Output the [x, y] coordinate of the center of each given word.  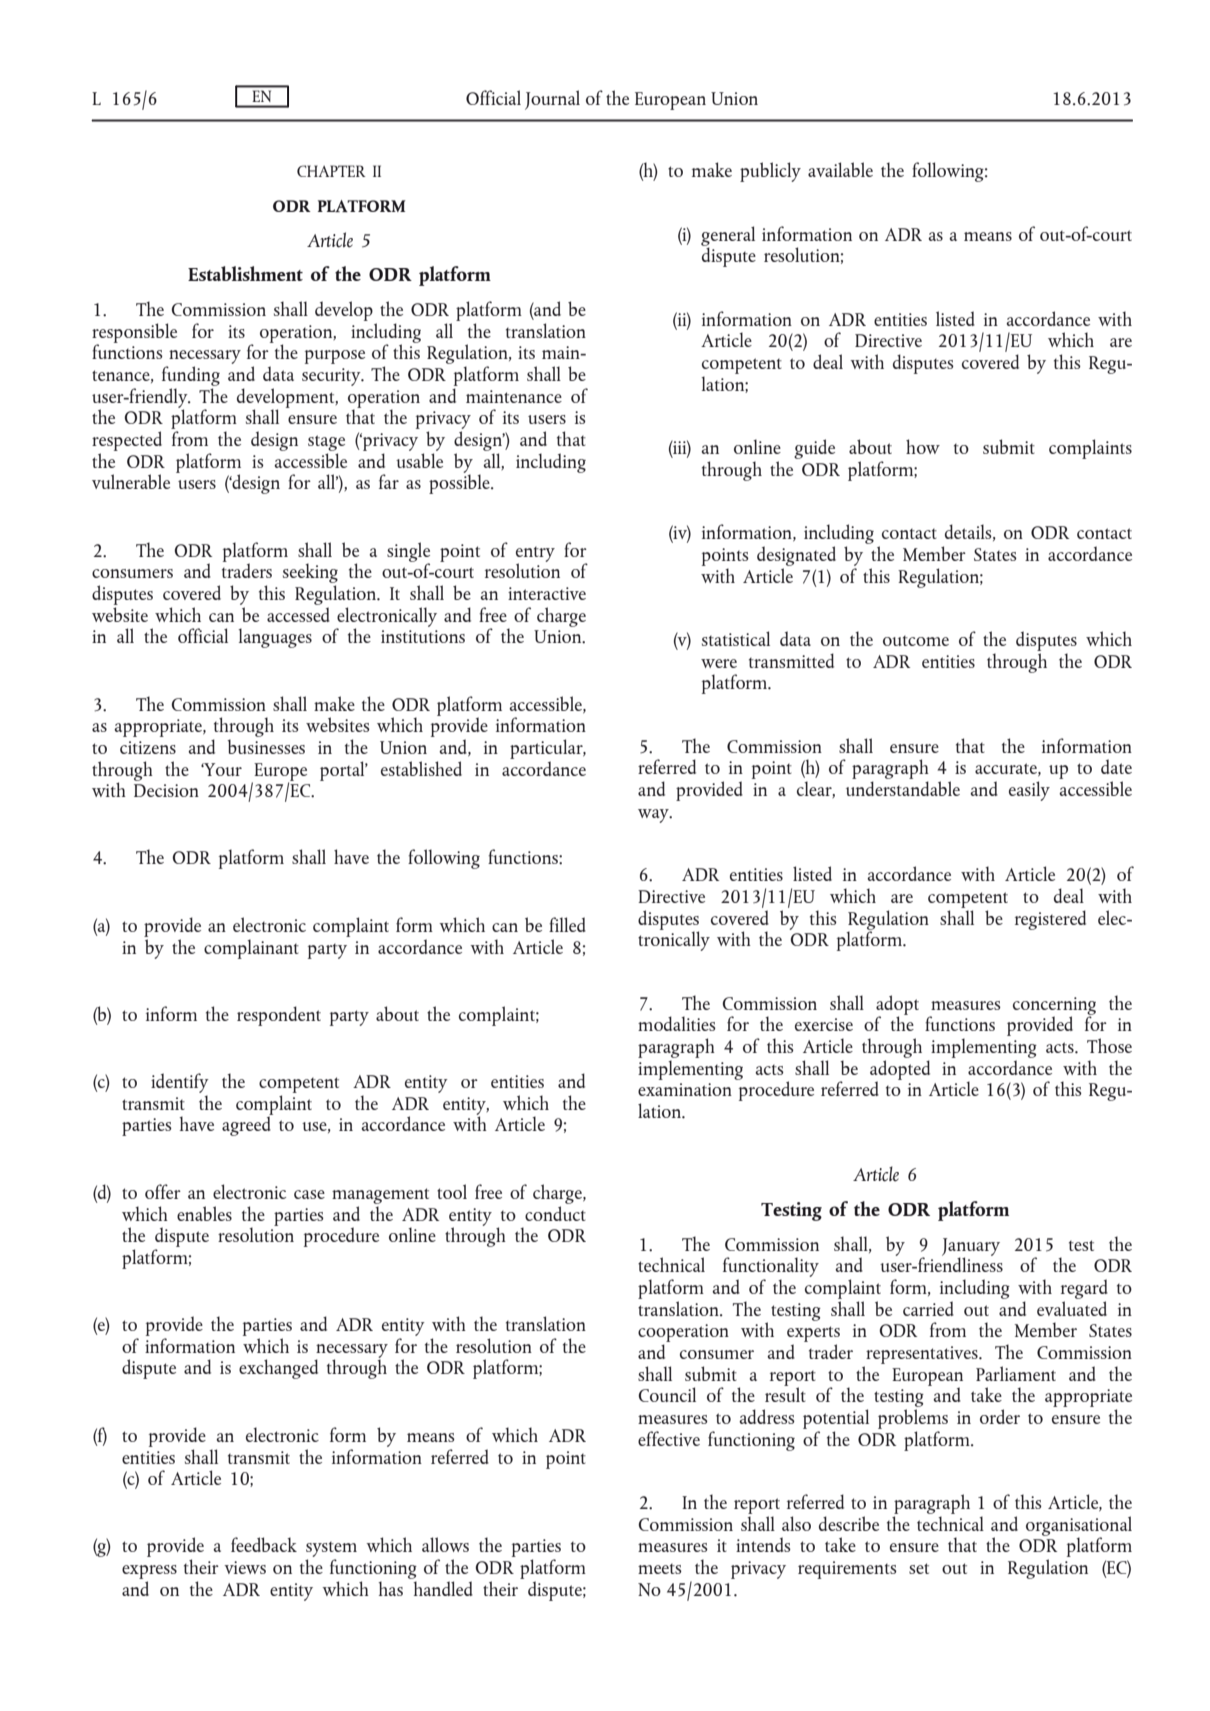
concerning [1054, 1007]
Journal [552, 100]
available [840, 169]
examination [685, 1089]
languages [275, 638]
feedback [264, 1544]
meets [660, 1569]
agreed [247, 1125]
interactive [547, 593]
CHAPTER [331, 171]
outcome [916, 641]
